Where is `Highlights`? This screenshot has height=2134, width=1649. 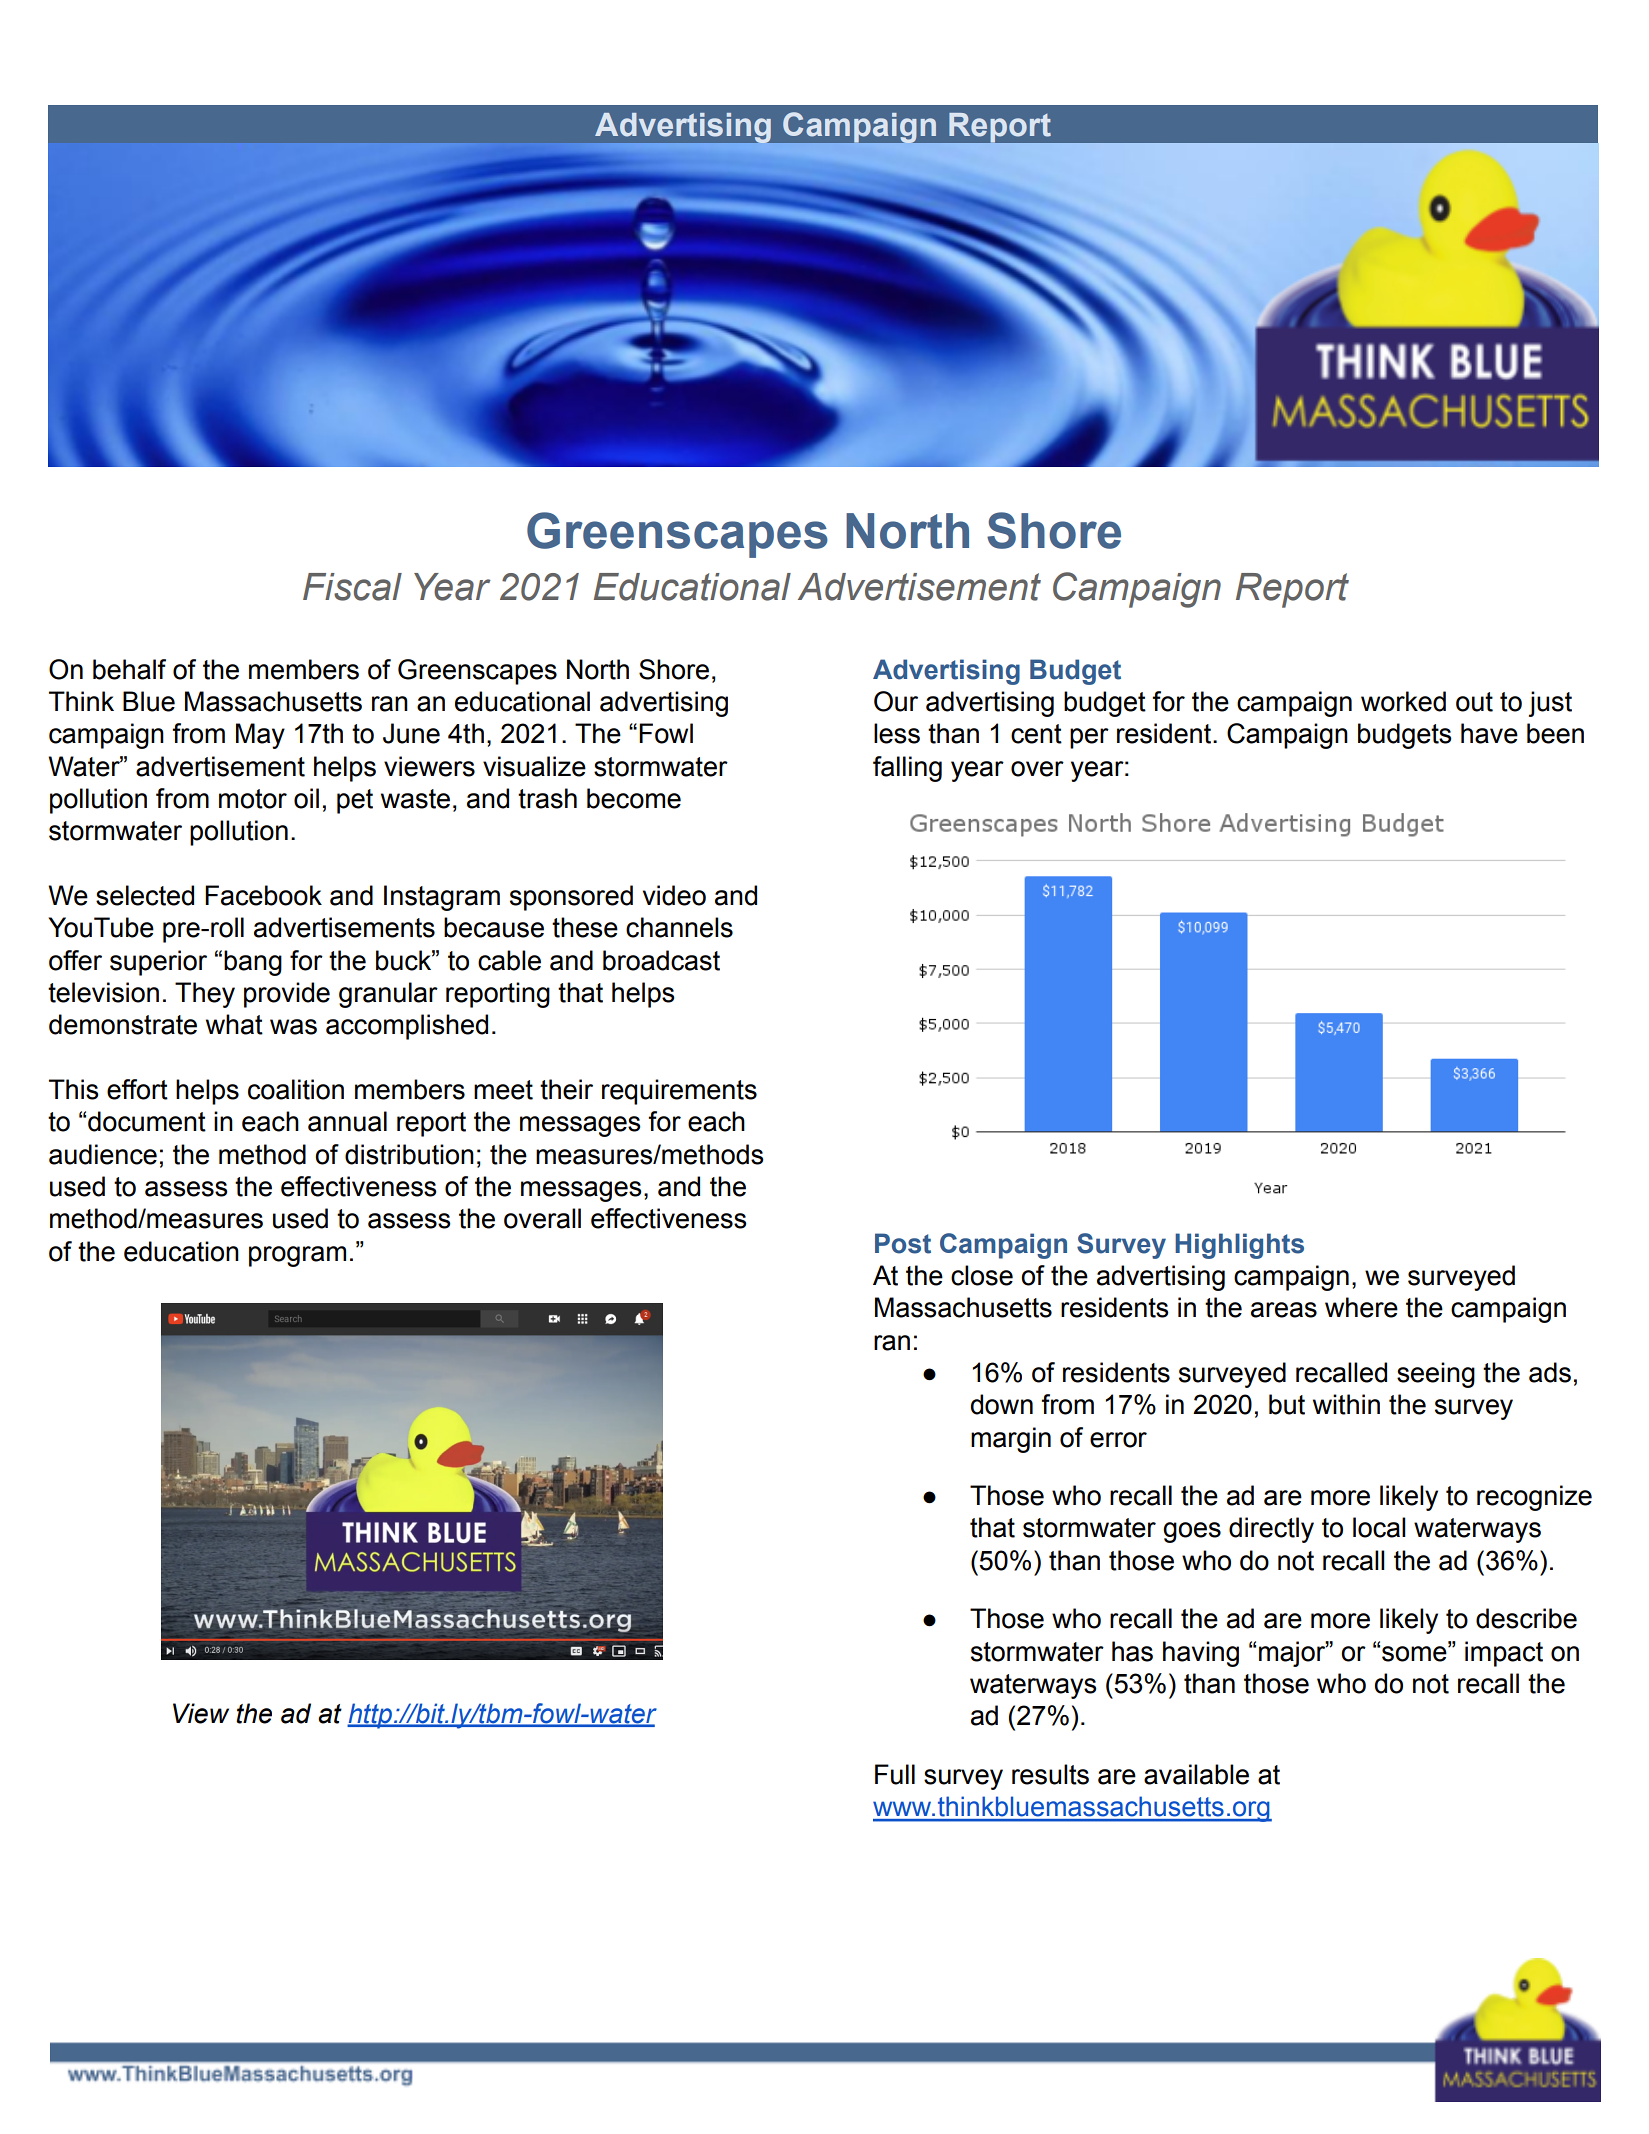
Highlights is located at coordinates (1239, 1246).
